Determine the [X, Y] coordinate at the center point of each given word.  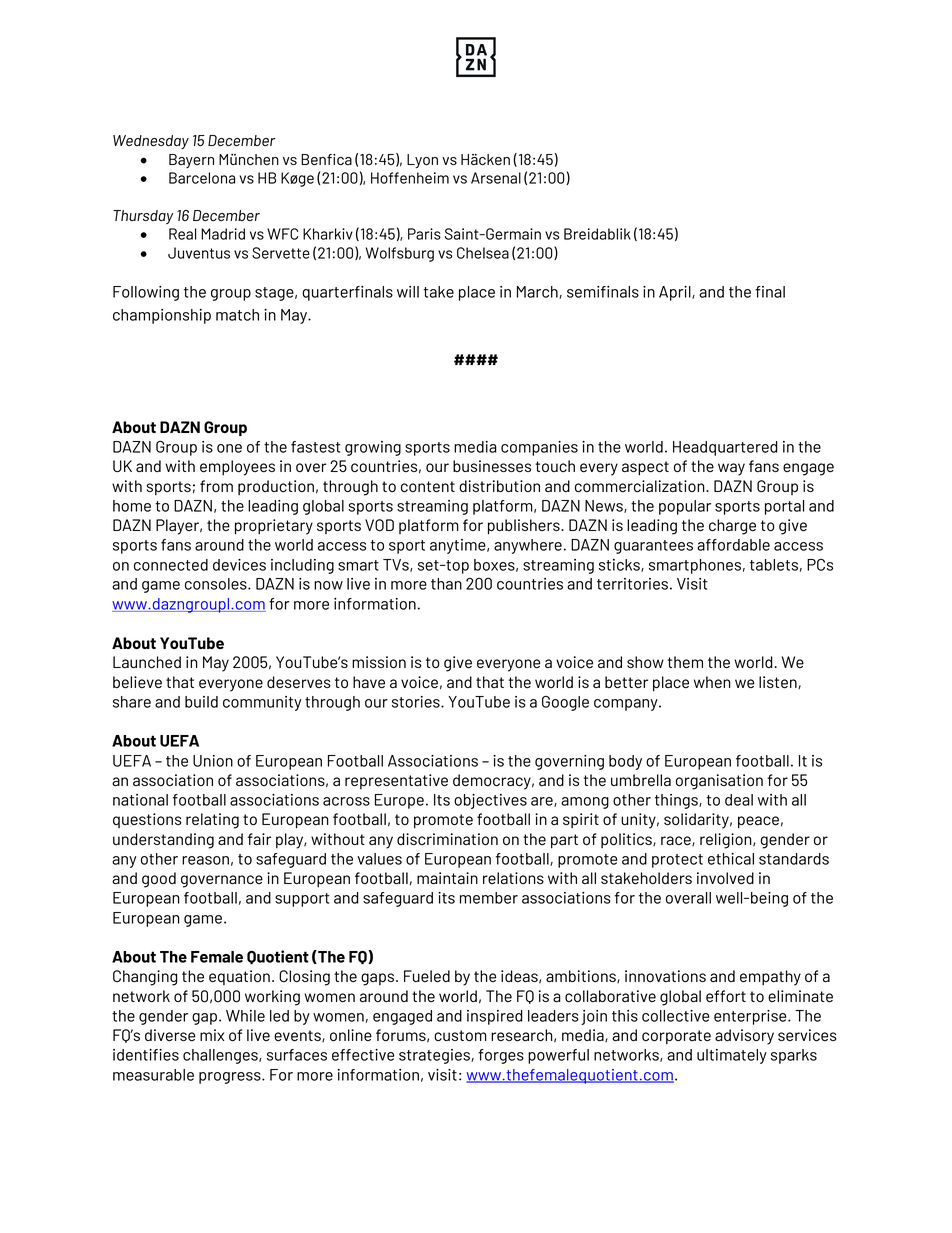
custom [460, 1035]
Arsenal [496, 178]
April [676, 293]
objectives [490, 801]
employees [237, 468]
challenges [221, 1056]
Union [213, 761]
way [731, 469]
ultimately [732, 1056]
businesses [492, 466]
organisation [719, 782]
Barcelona [202, 178]
